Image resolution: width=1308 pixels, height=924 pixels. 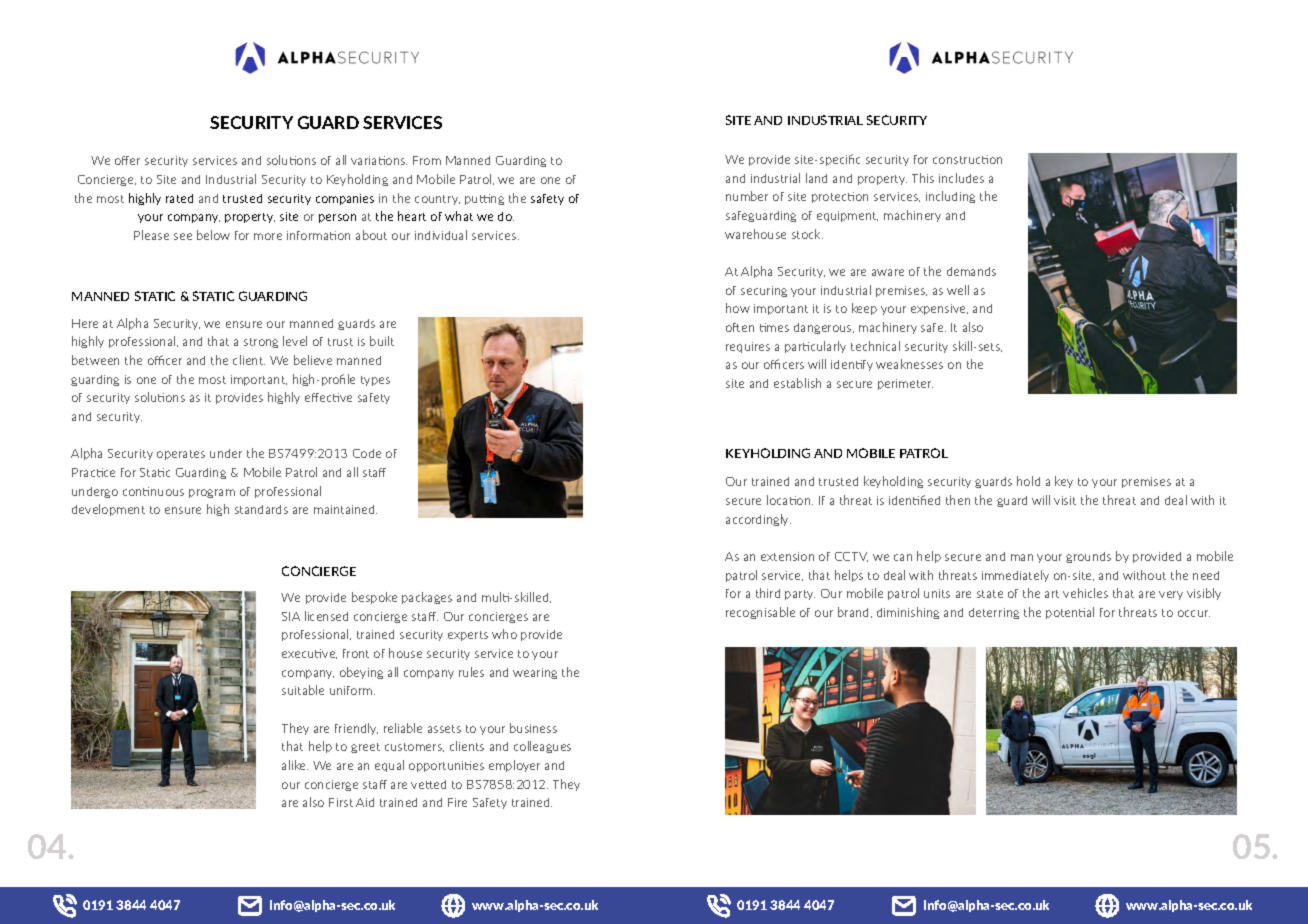 What do you see at coordinates (939, 309) in the screenshot?
I see `expensive` at bounding box center [939, 309].
